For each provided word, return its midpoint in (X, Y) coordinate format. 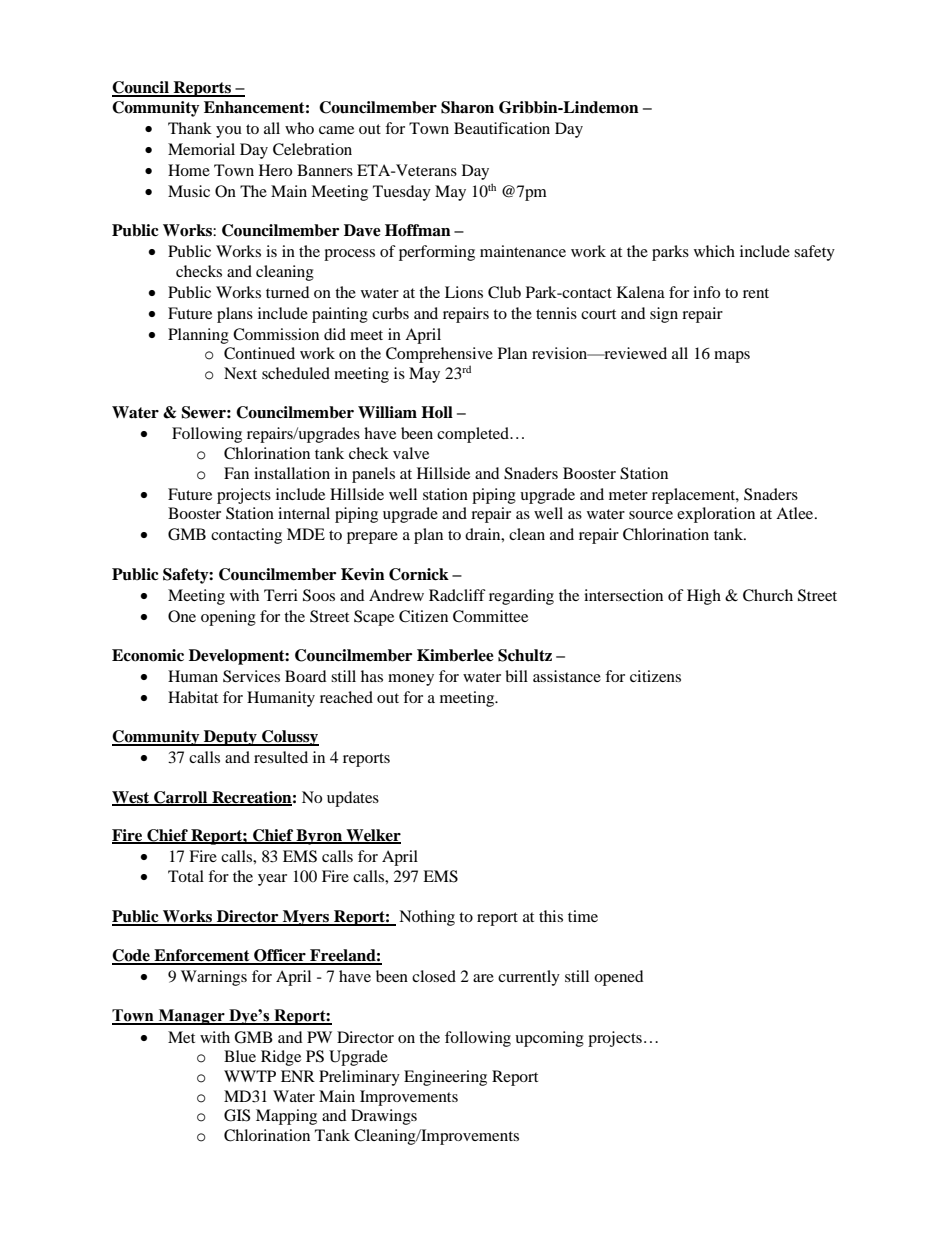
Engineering (445, 1078)
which (714, 251)
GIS (237, 1115)
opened (619, 978)
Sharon (467, 107)
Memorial (201, 149)
